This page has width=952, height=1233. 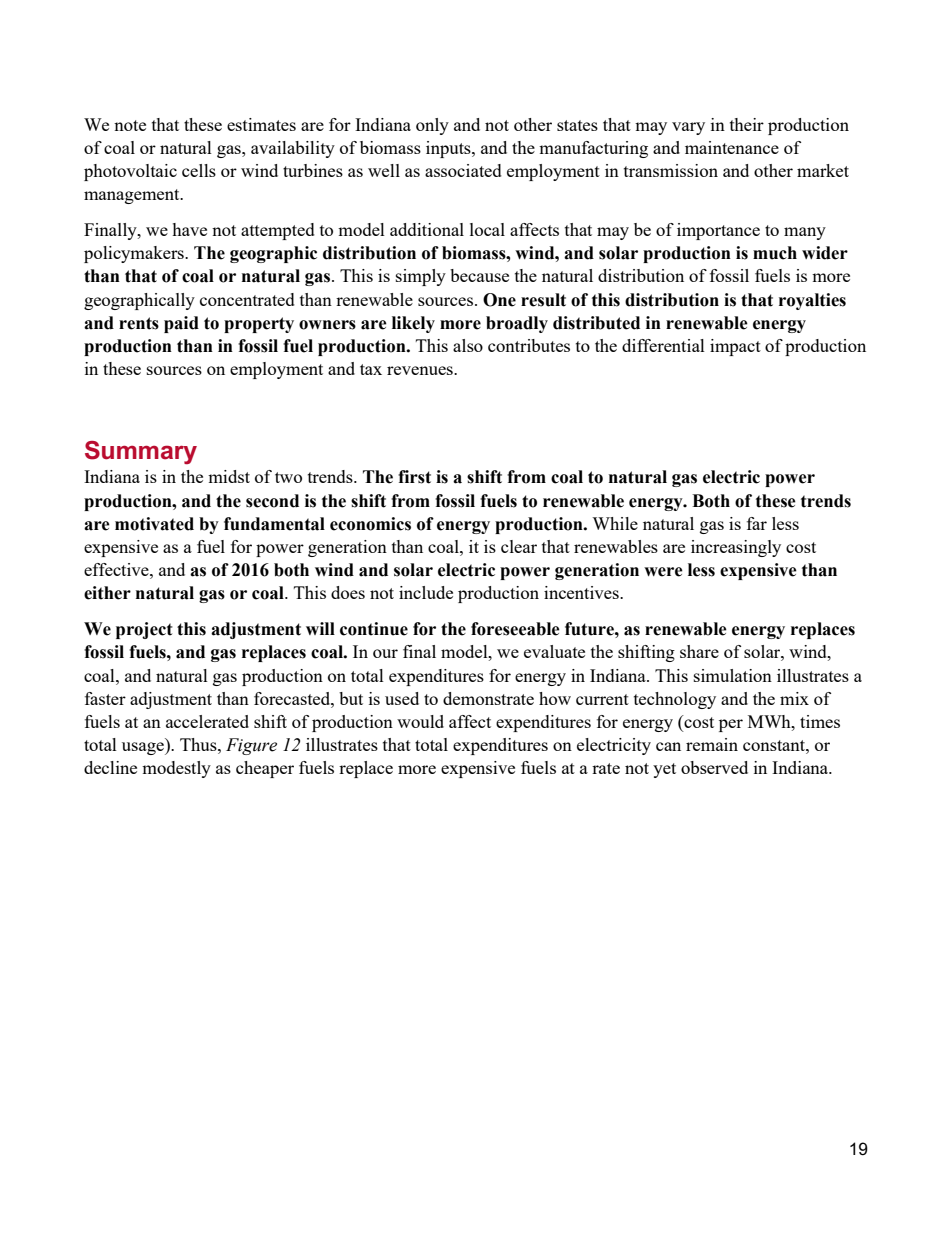 I want to click on modestly, so click(x=176, y=769).
